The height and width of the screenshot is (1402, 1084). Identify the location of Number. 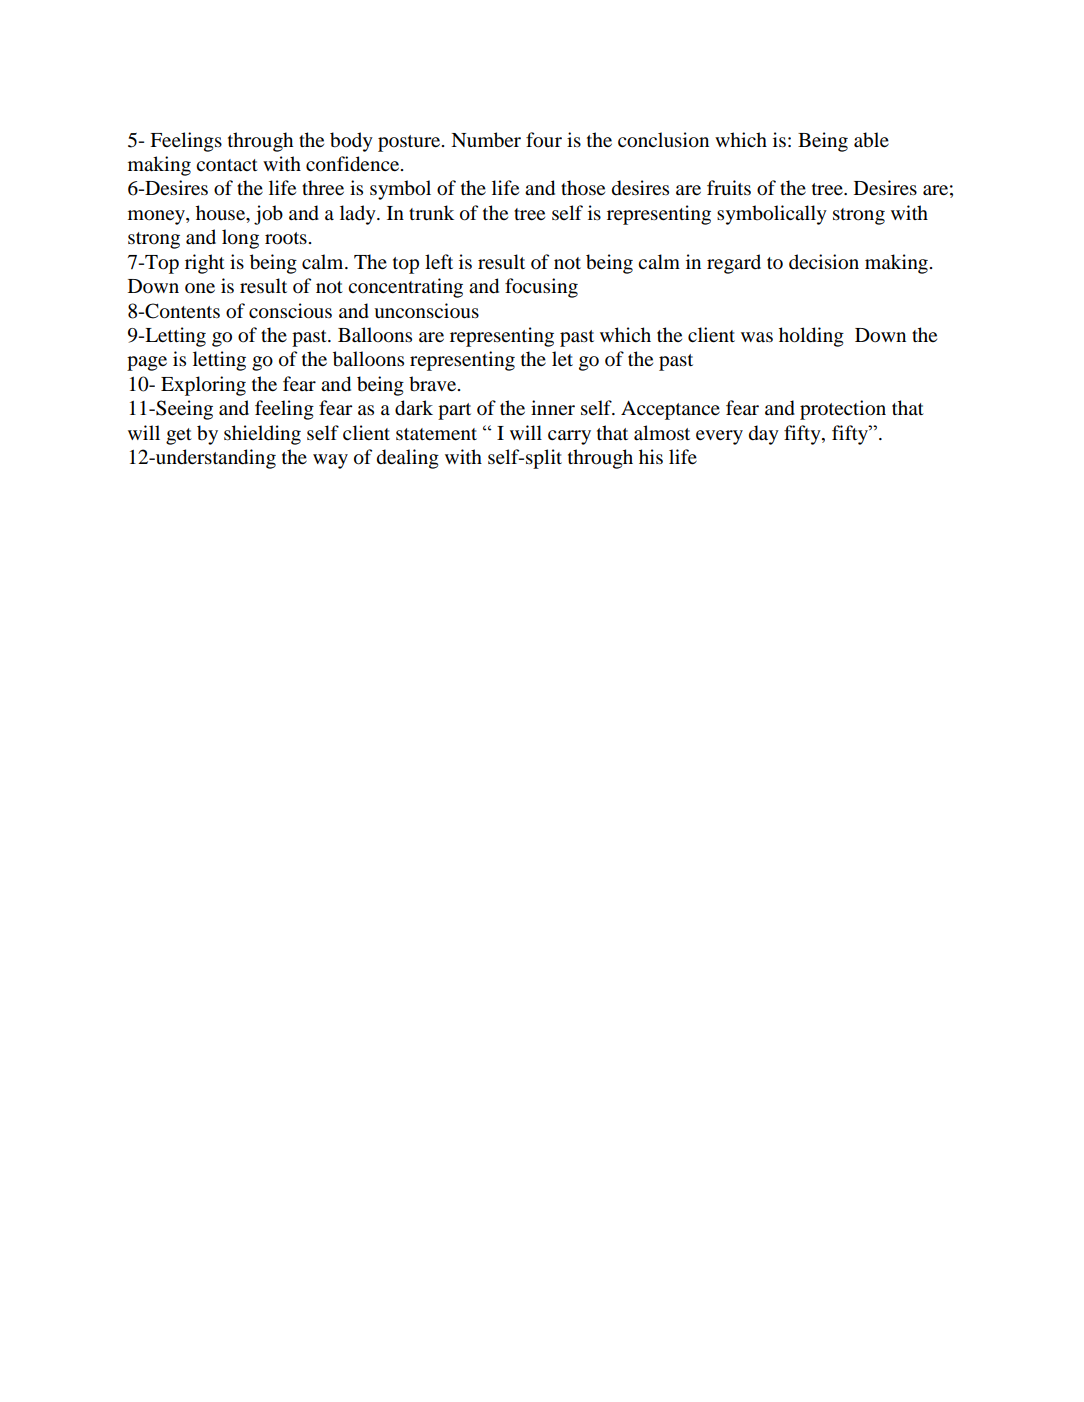
(486, 140).
